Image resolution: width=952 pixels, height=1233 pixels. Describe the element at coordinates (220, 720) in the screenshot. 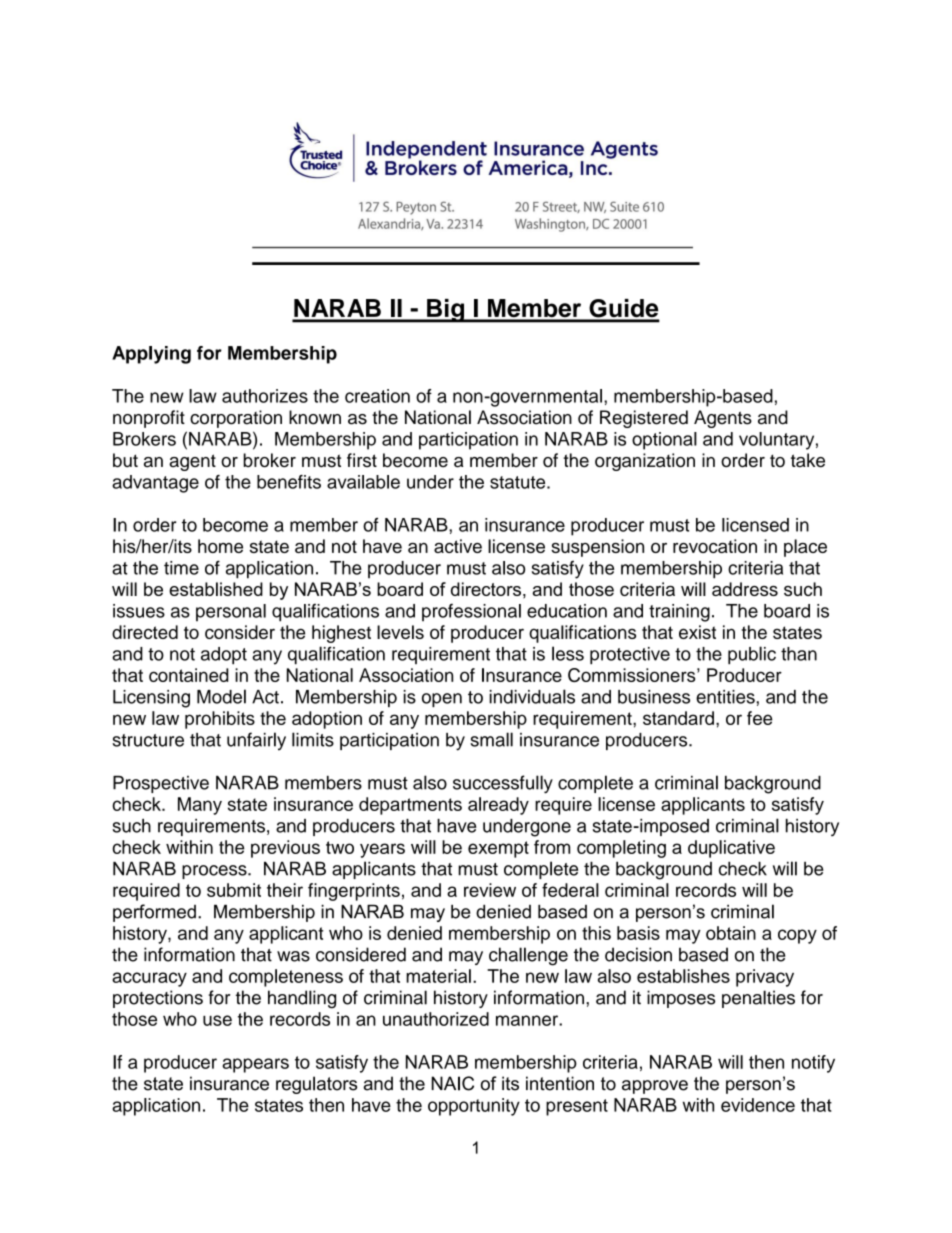

I see `prohibits` at that location.
